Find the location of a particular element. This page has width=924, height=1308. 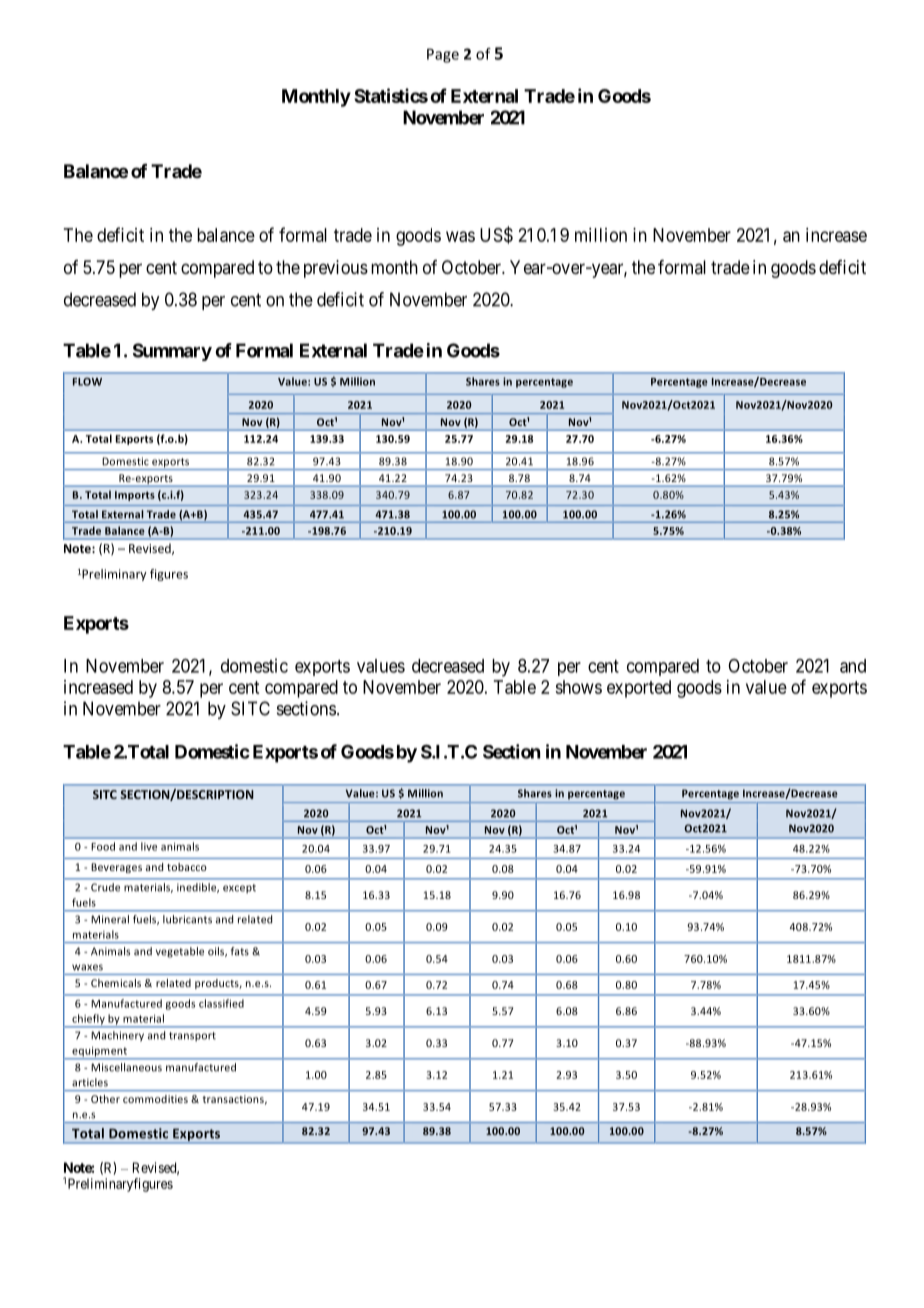

Miscellaneous is located at coordinates (127, 1067).
